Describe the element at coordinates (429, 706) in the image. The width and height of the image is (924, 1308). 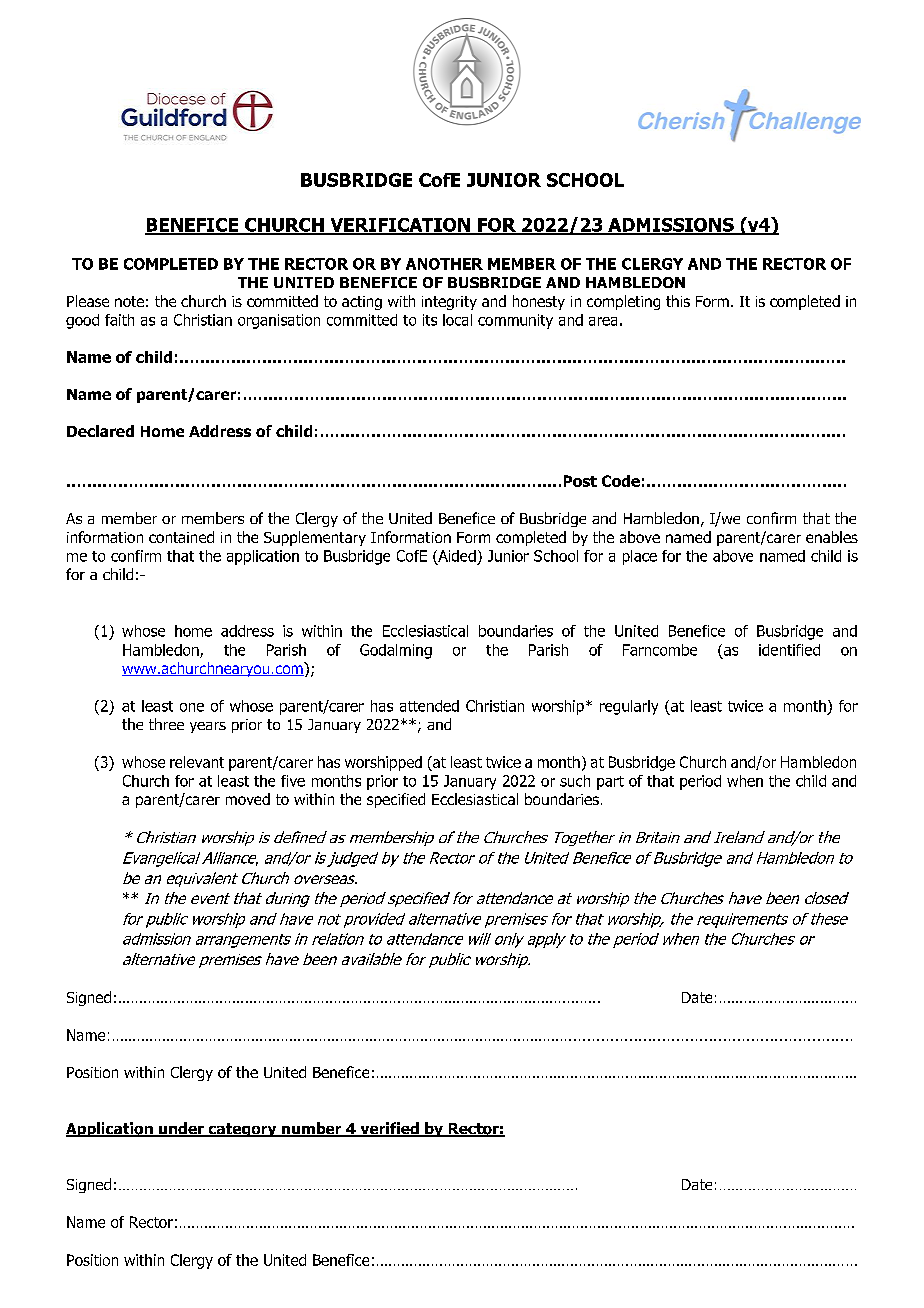
I see `attended` at that location.
